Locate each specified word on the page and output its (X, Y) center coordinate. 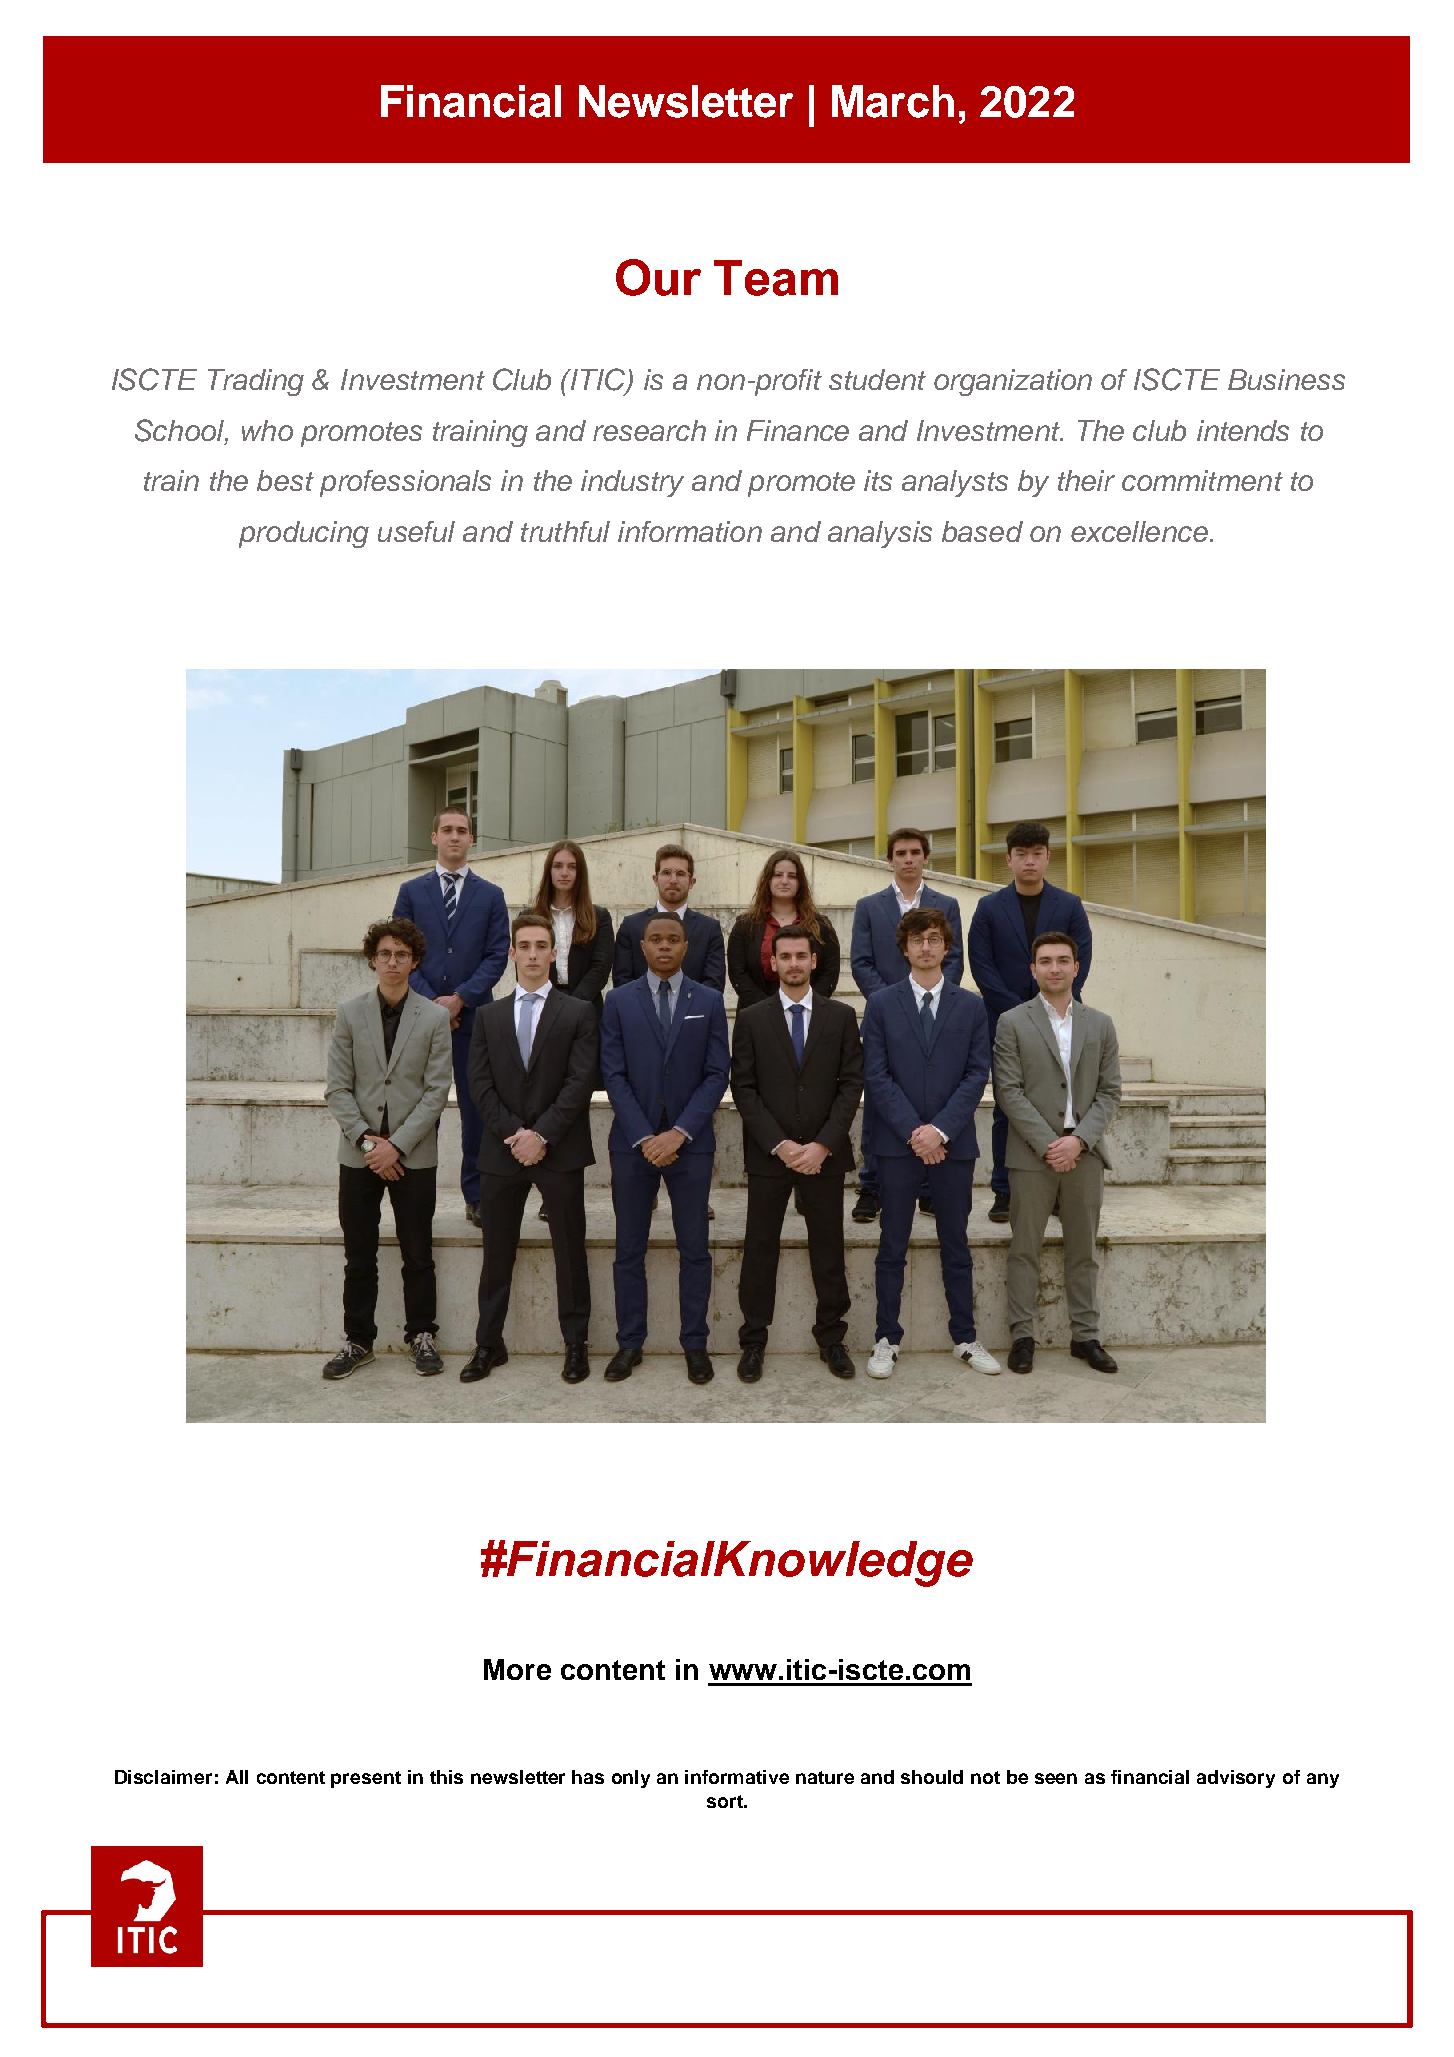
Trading (256, 382)
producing (304, 534)
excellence (1139, 531)
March (893, 101)
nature (825, 1777)
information (690, 531)
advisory (1236, 1779)
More (517, 1669)
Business (1286, 379)
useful (416, 531)
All (237, 1777)
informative (737, 1777)
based (982, 531)
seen (1056, 1778)
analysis (880, 534)
